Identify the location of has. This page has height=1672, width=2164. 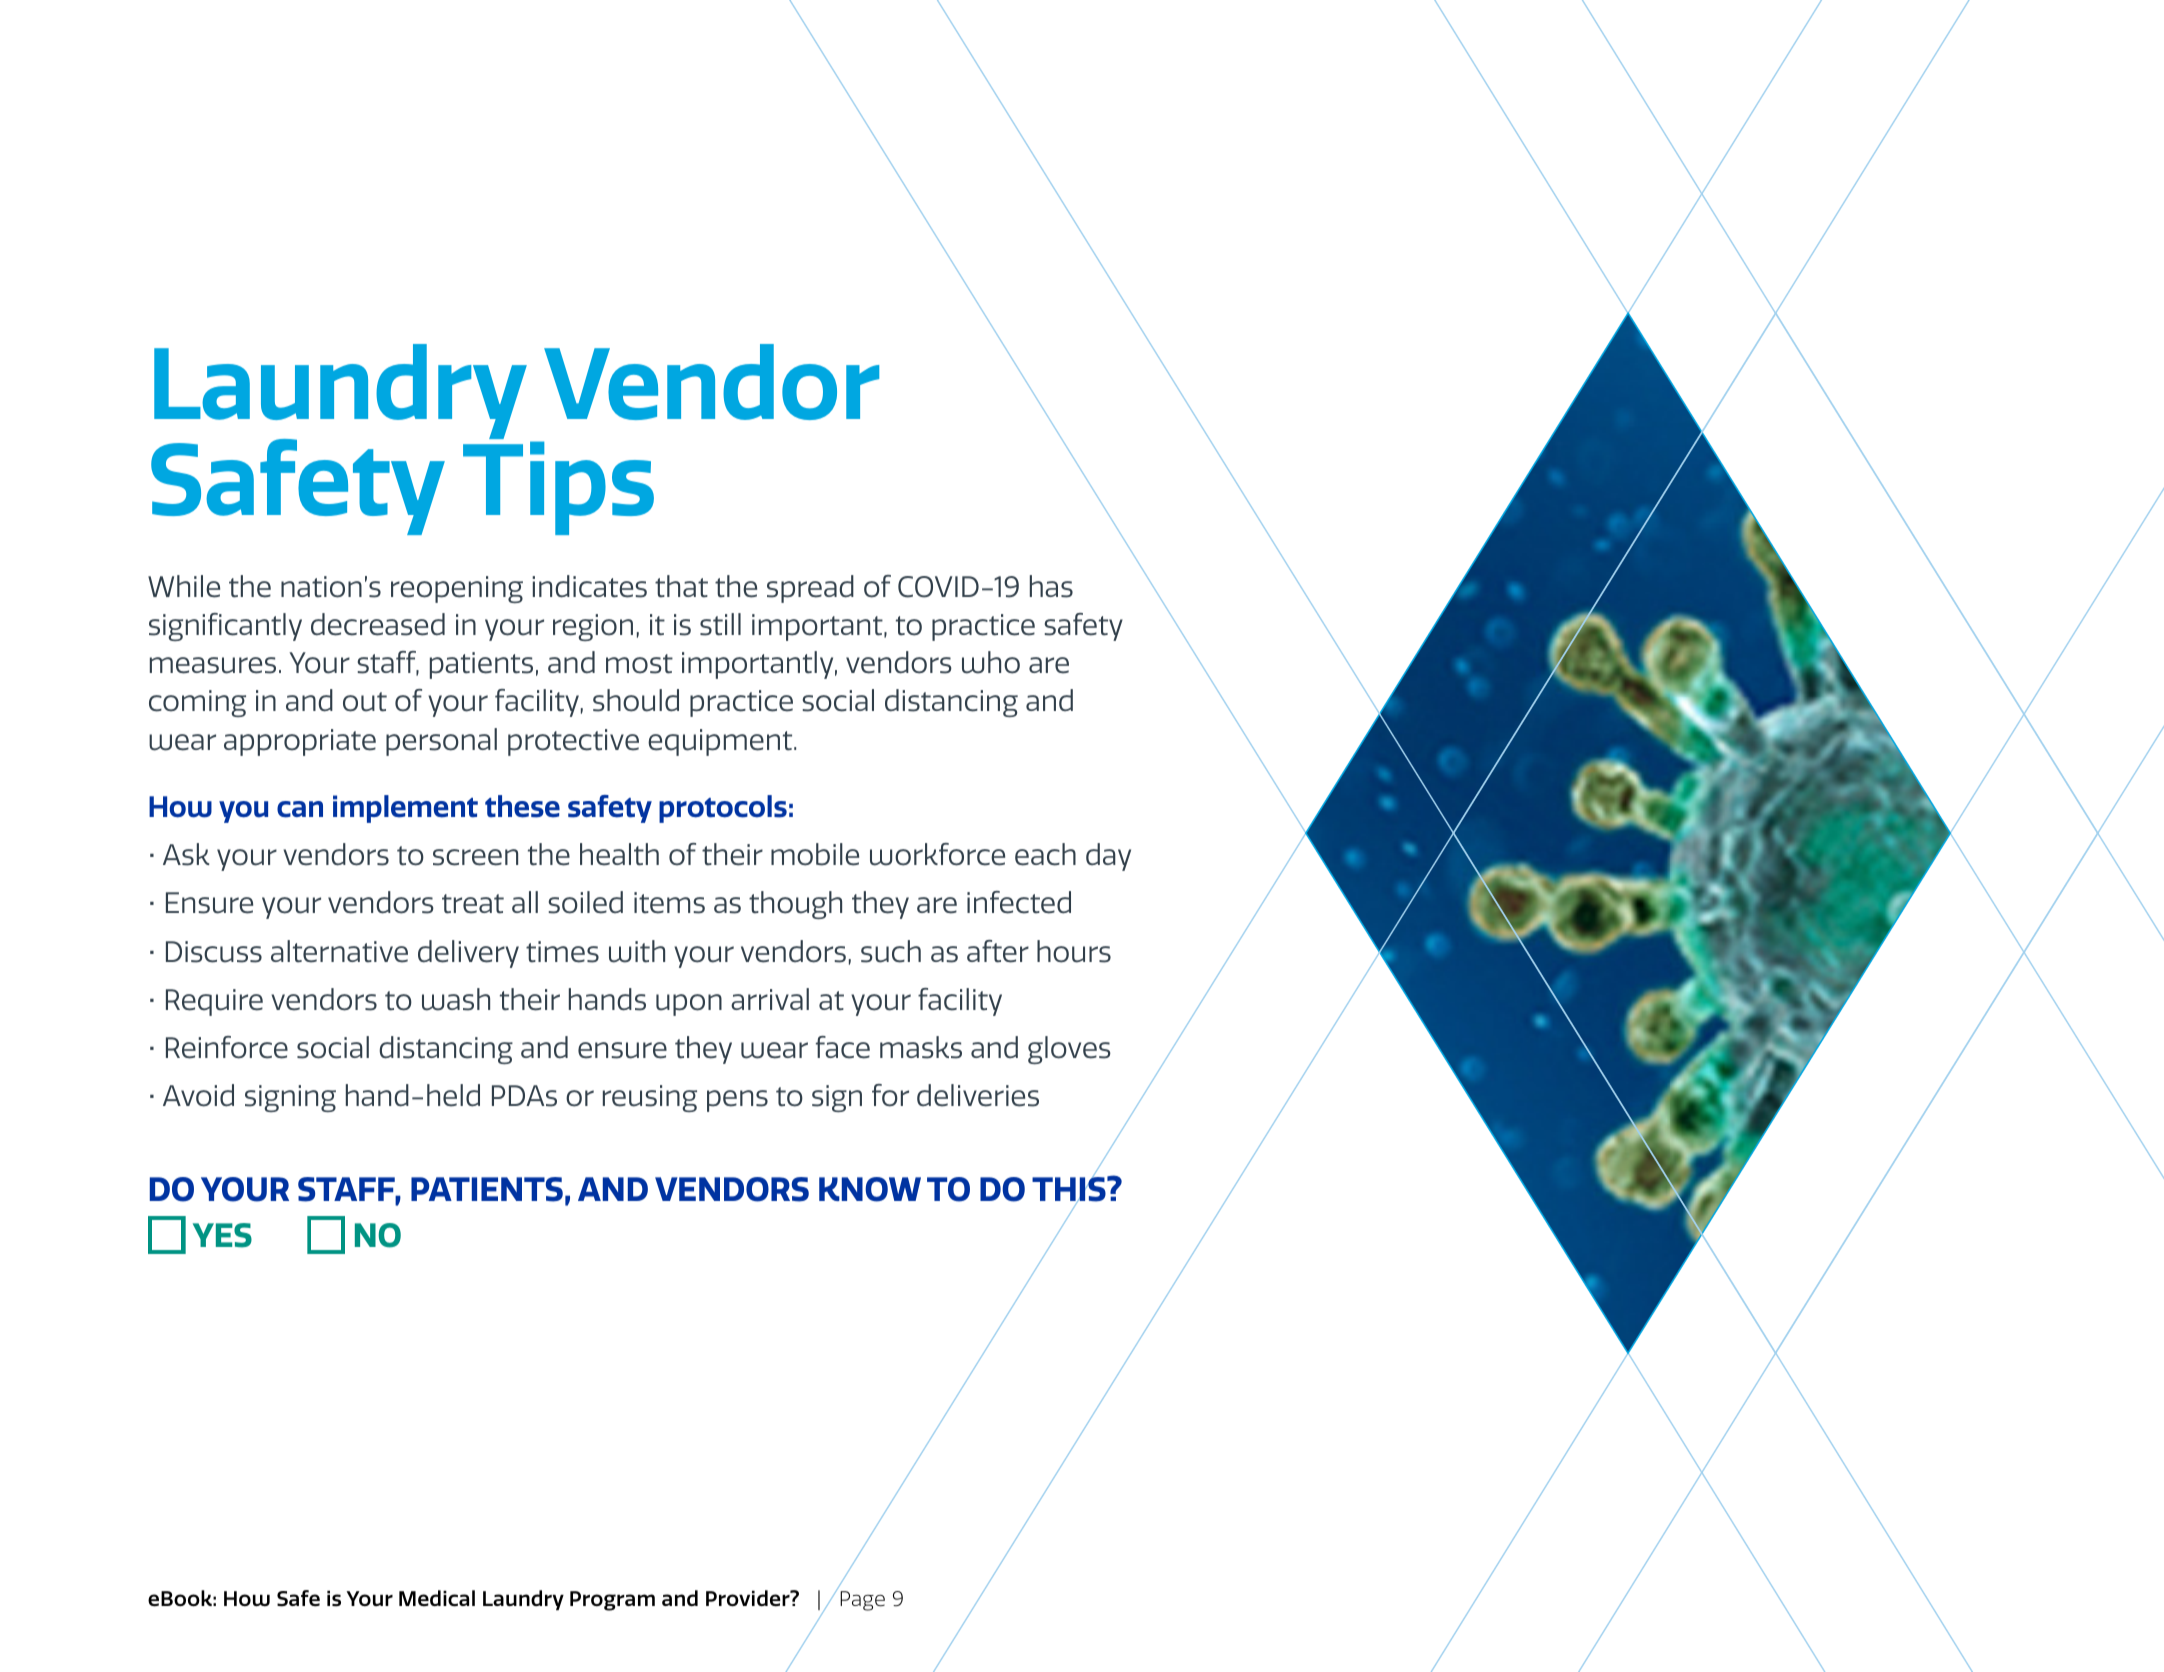
(1051, 586).
